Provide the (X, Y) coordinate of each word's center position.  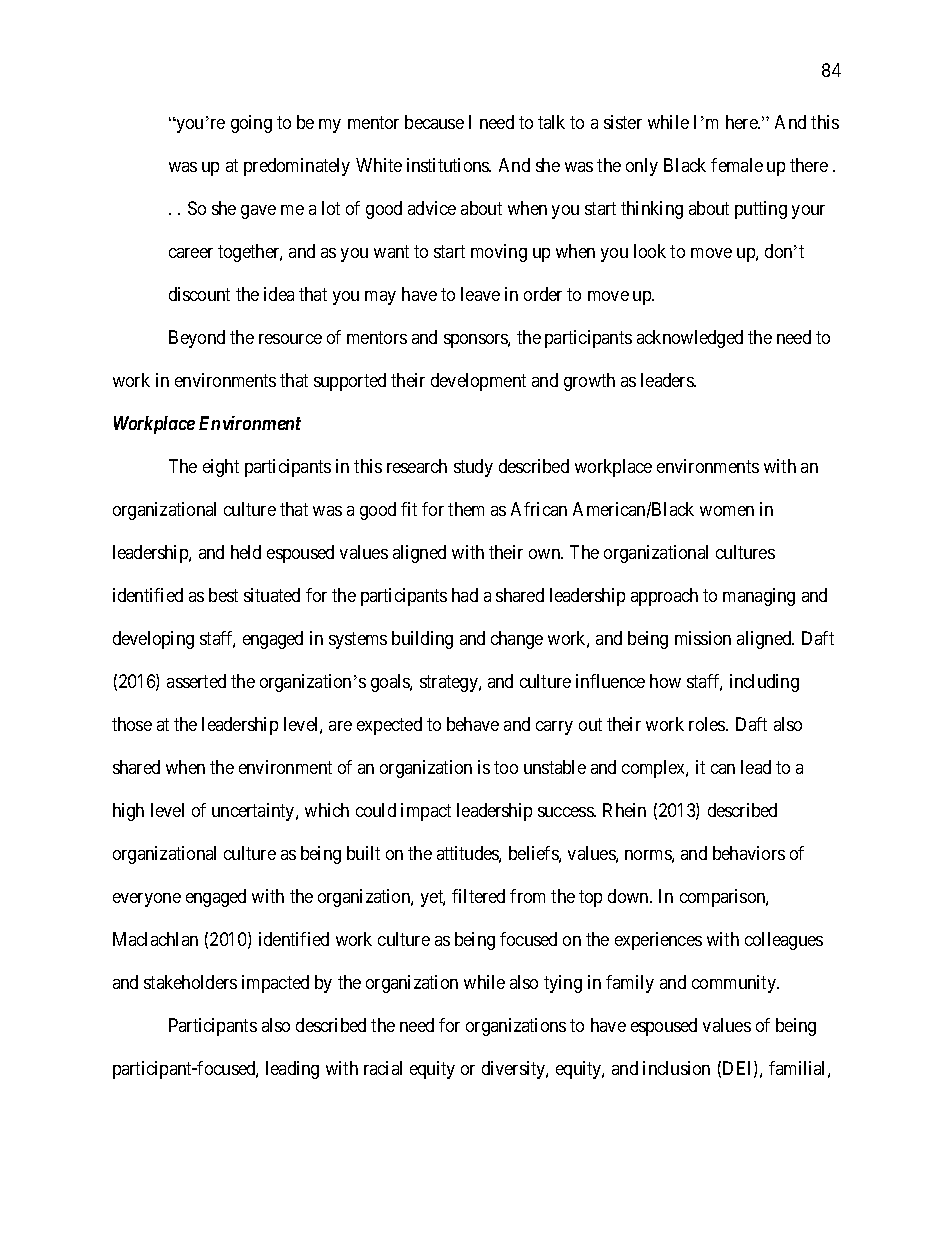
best (223, 595)
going (251, 124)
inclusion (676, 1068)
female (737, 165)
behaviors (749, 853)
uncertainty (254, 812)
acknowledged (690, 339)
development (478, 382)
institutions (449, 165)
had (465, 595)
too (506, 767)
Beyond (197, 339)
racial (383, 1068)
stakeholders (190, 982)
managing (759, 597)
